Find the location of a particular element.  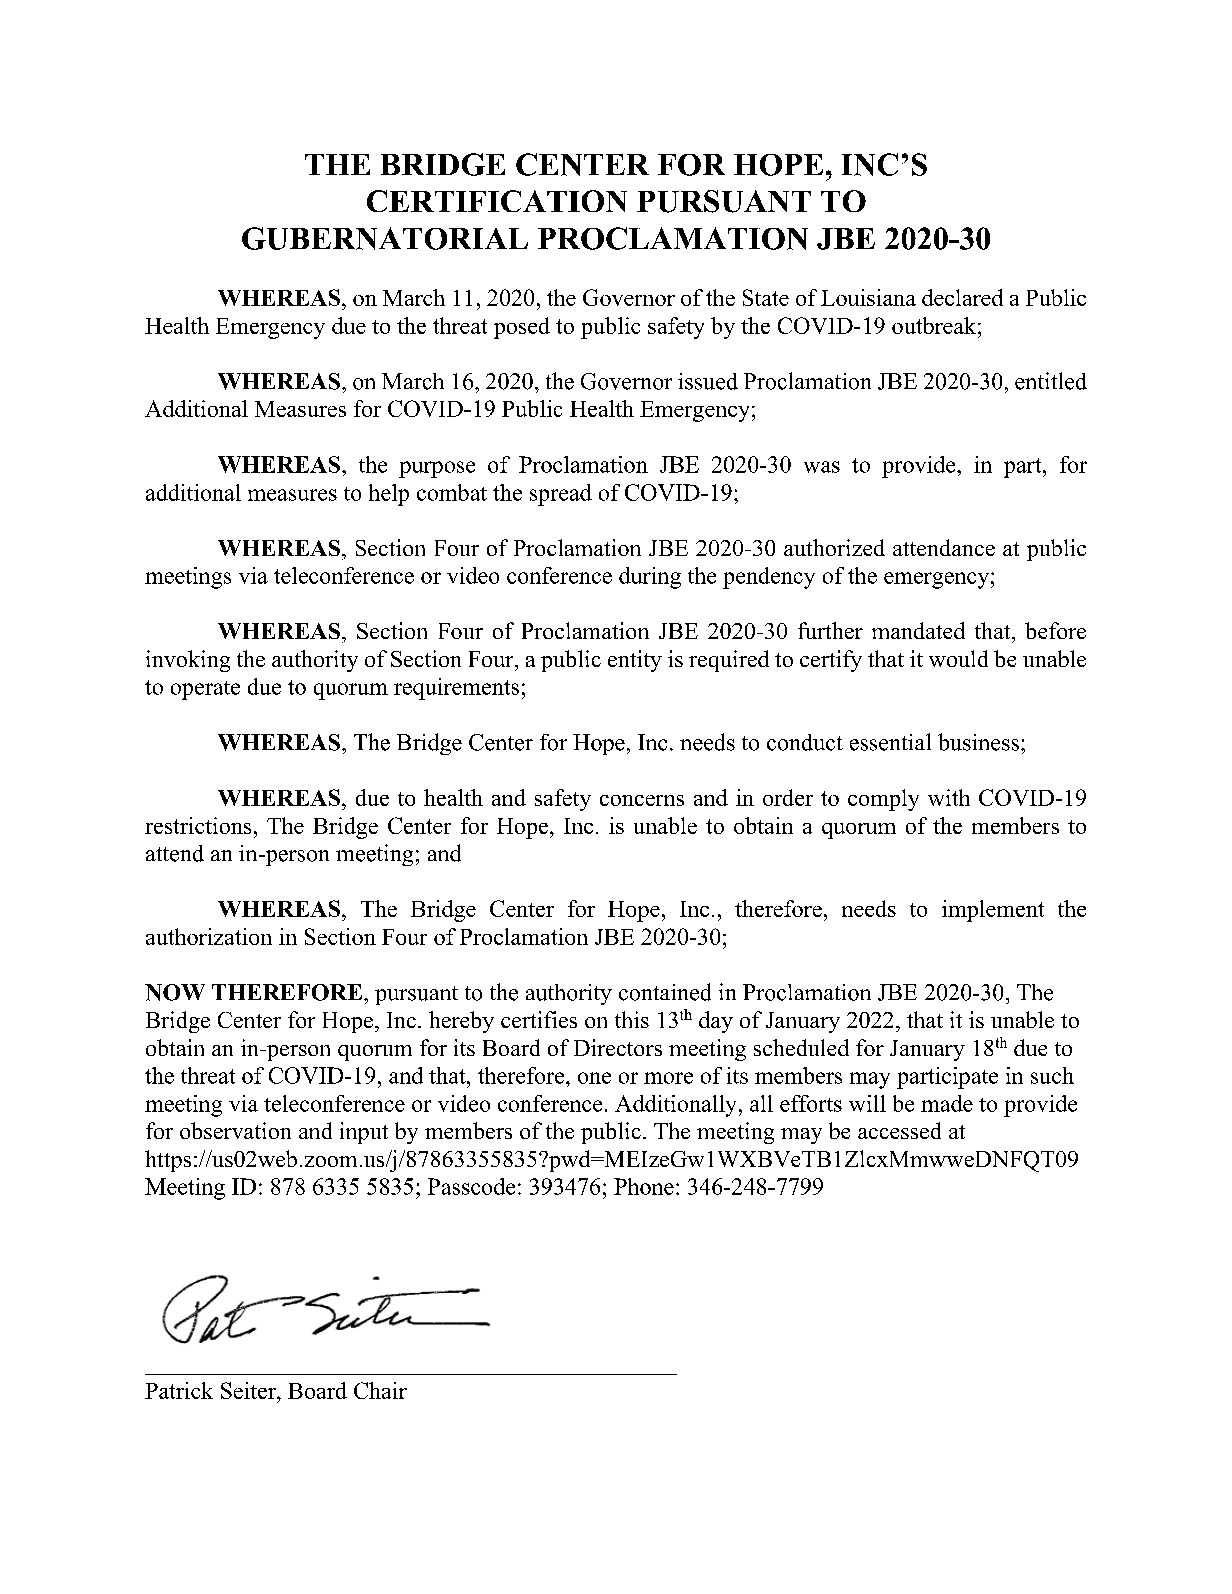

CERTIFICATION is located at coordinates (497, 201).
